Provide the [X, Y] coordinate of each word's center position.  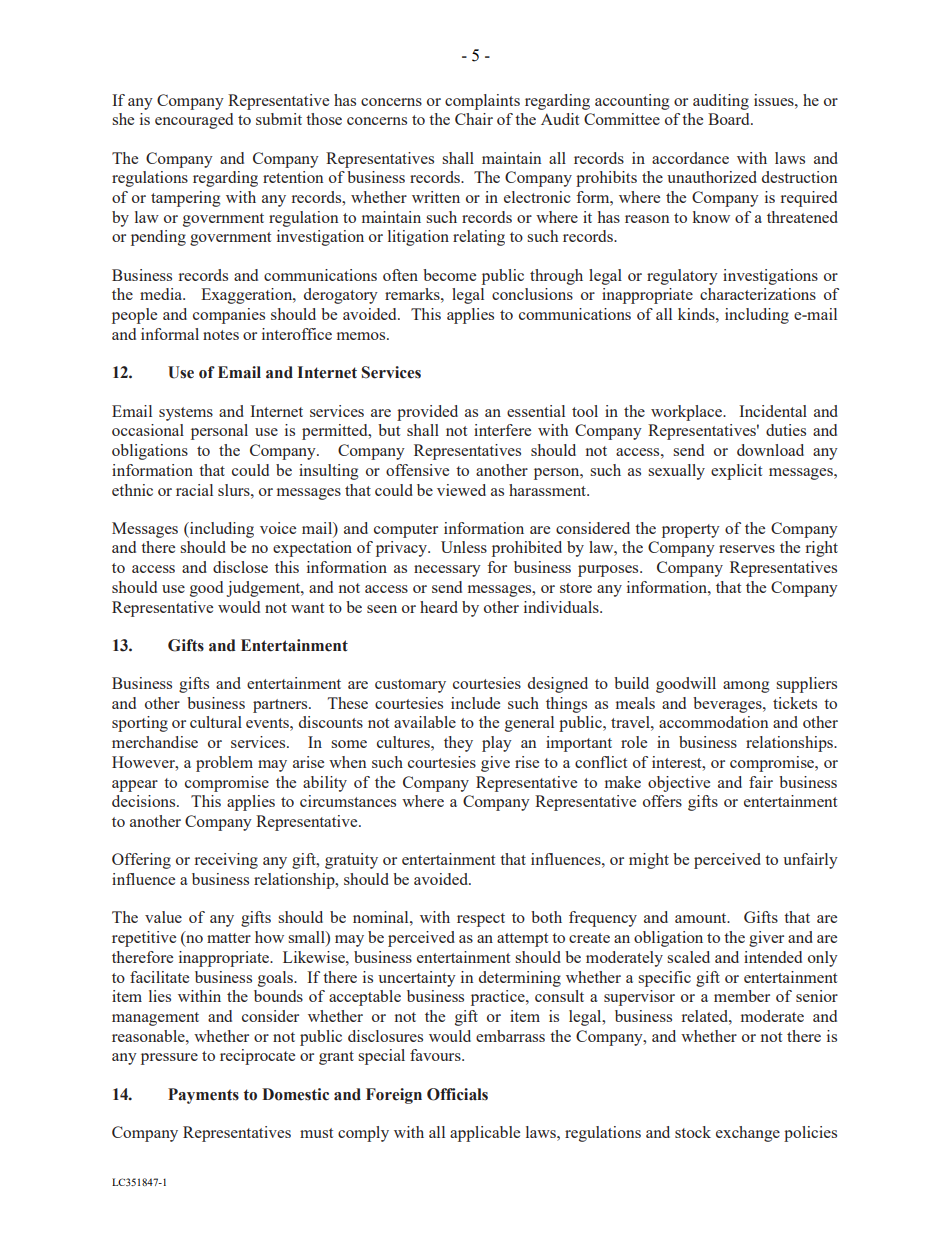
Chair [474, 119]
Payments [203, 1096]
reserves [747, 549]
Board [730, 119]
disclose [240, 567]
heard [439, 607]
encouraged [194, 121]
